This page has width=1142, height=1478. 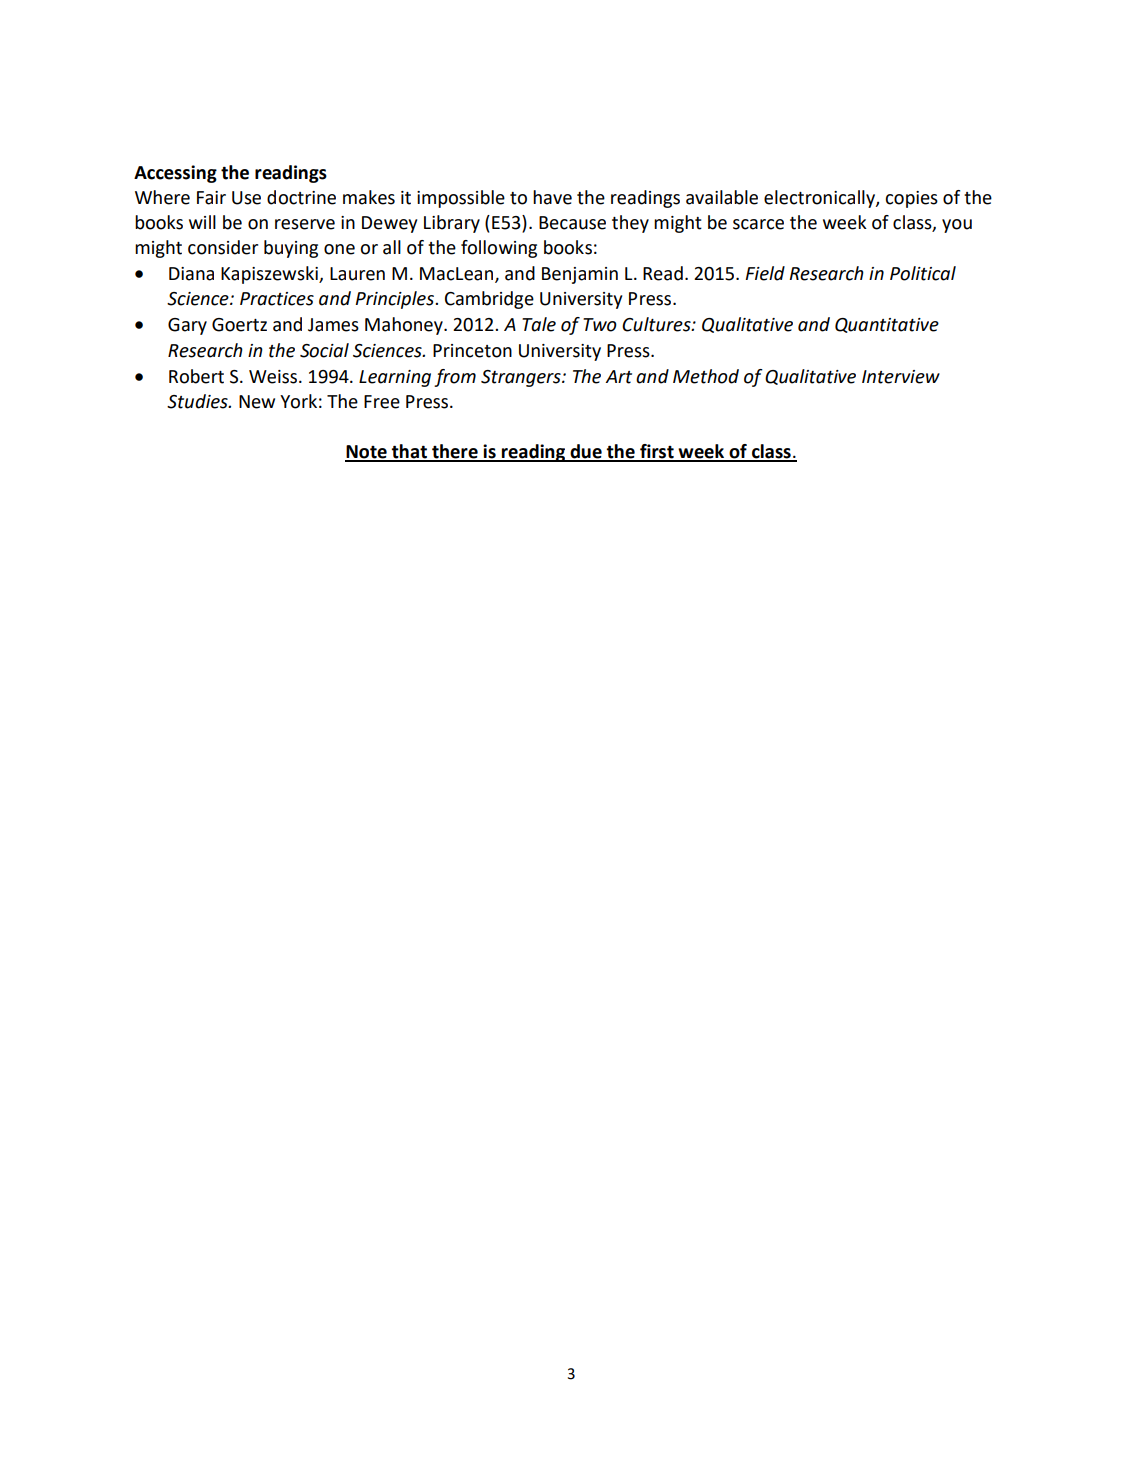 What do you see at coordinates (175, 174) in the page?
I see `Accessing` at bounding box center [175, 174].
